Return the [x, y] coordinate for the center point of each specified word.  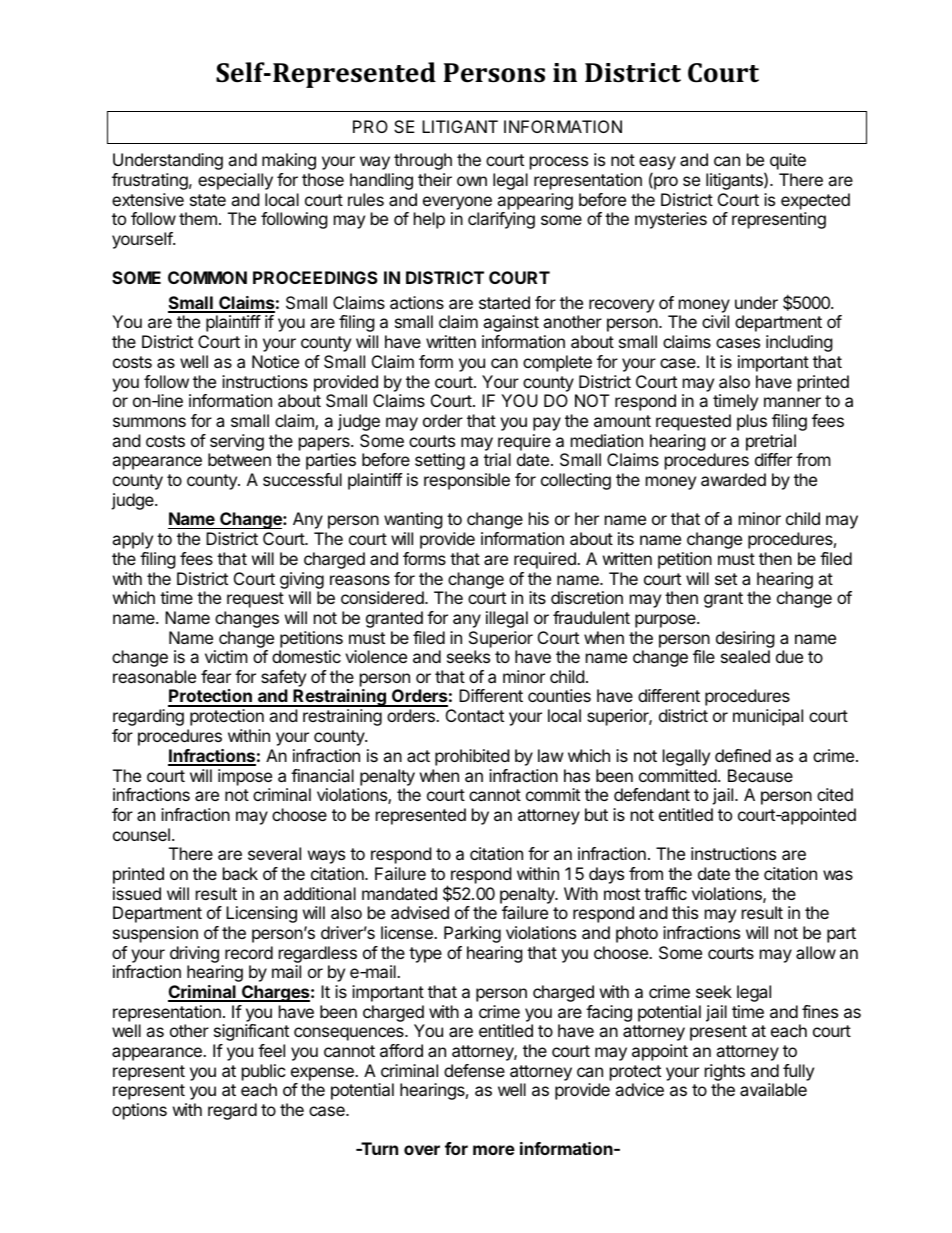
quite [788, 161]
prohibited [472, 757]
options [139, 1111]
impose [245, 777]
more [494, 1150]
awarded [733, 479]
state [208, 200]
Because [760, 775]
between [239, 459]
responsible [467, 481]
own [472, 181]
